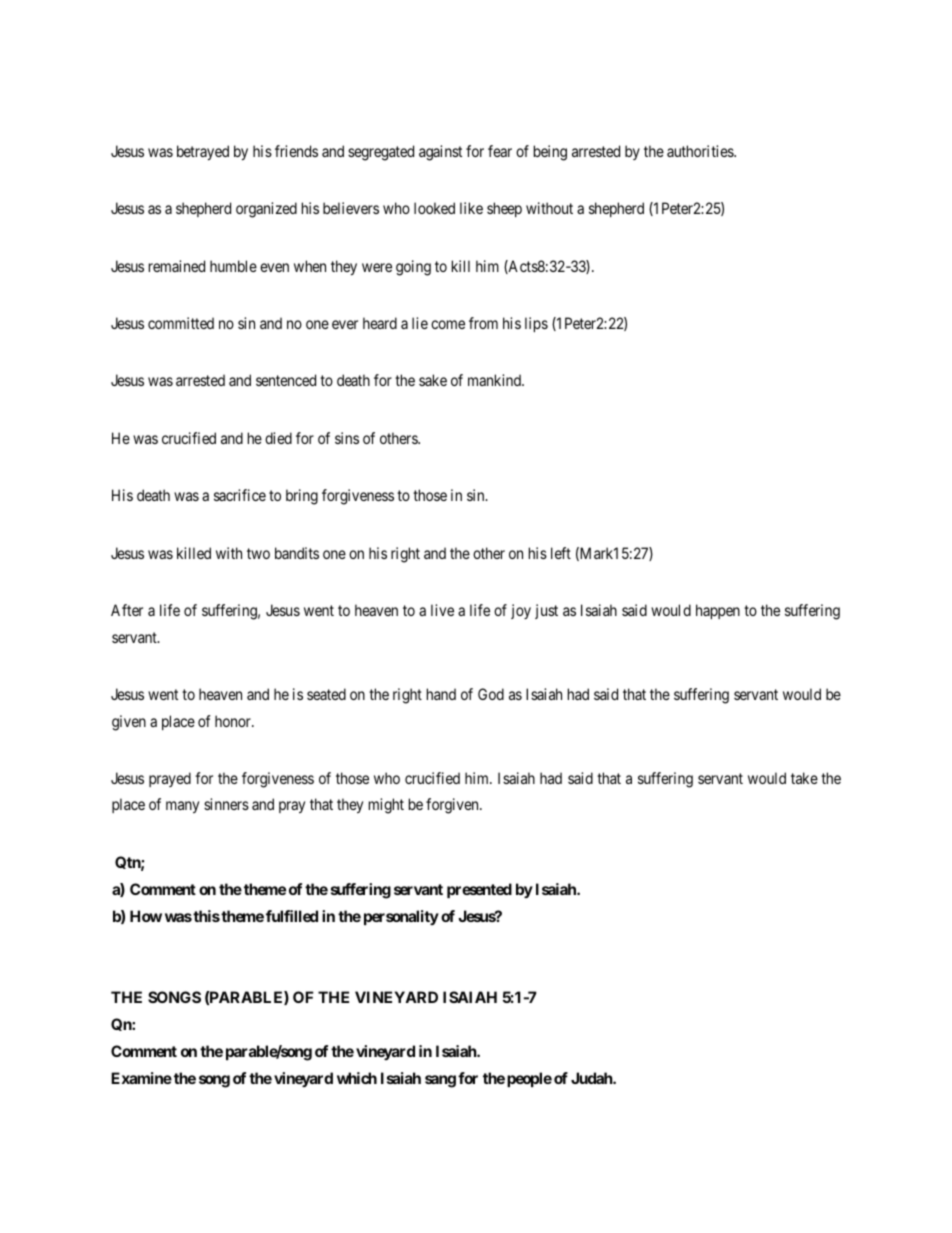  Describe the element at coordinates (440, 1081) in the page. I see `sang` at that location.
